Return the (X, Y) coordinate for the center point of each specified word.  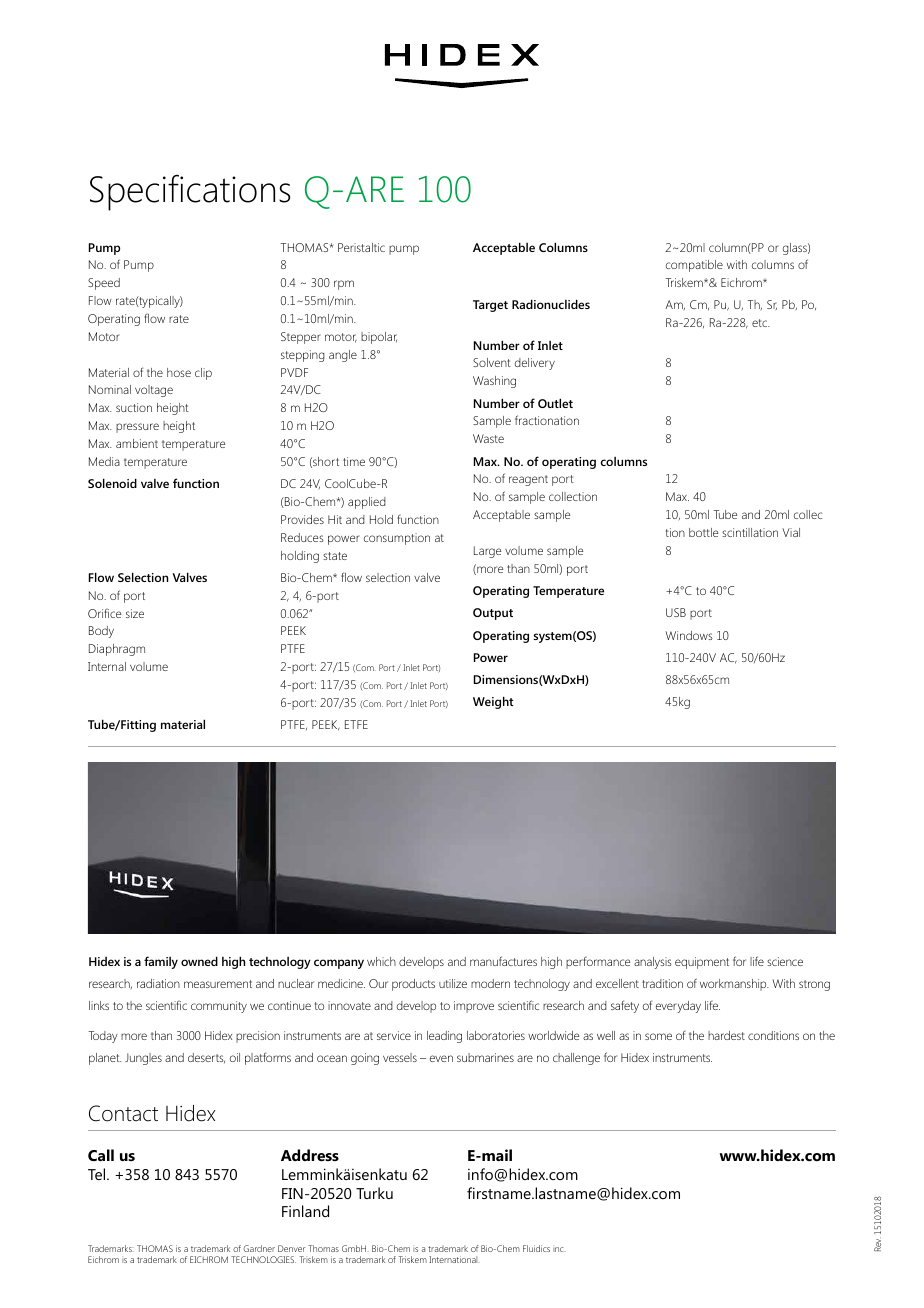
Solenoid (112, 483)
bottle (703, 532)
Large (487, 552)
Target (490, 306)
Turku (374, 1193)
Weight (493, 702)
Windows (689, 635)
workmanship (734, 985)
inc (559, 1249)
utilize (453, 983)
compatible (694, 266)
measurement (218, 984)
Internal (107, 666)
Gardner (259, 1248)
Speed (104, 284)
